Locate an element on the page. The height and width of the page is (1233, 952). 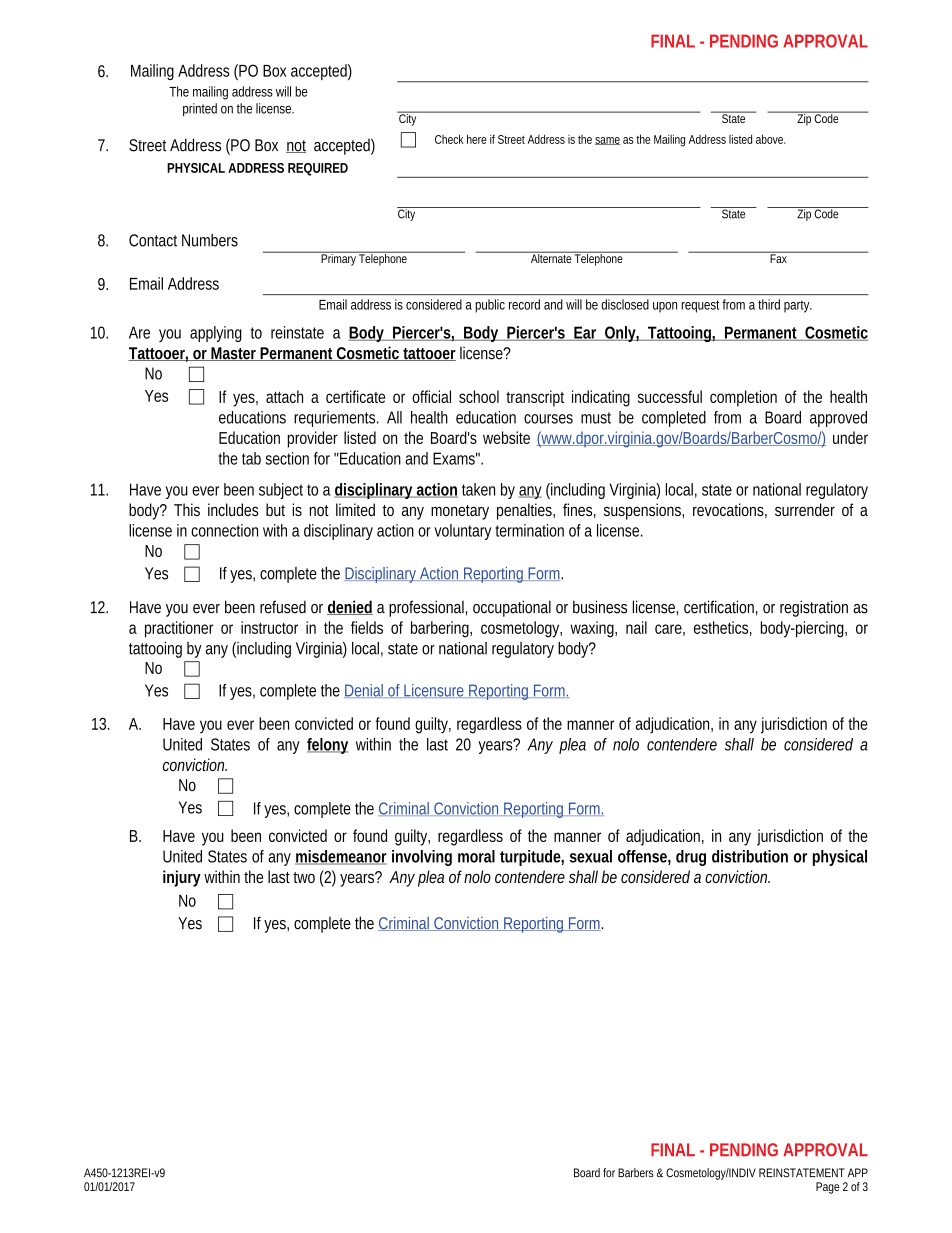
Page is located at coordinates (827, 1188).
